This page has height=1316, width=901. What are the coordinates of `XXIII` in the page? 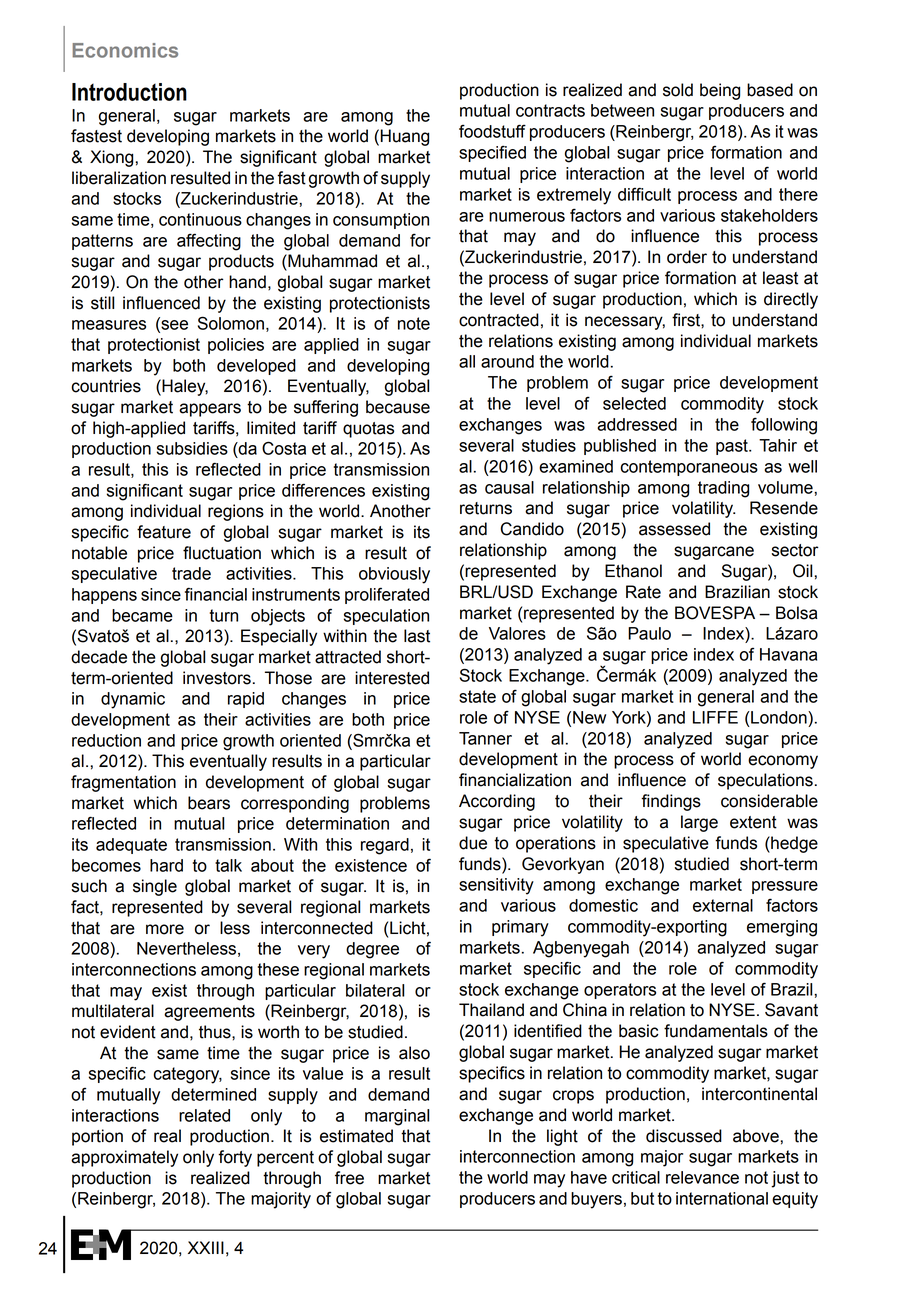 It's located at (206, 1247).
